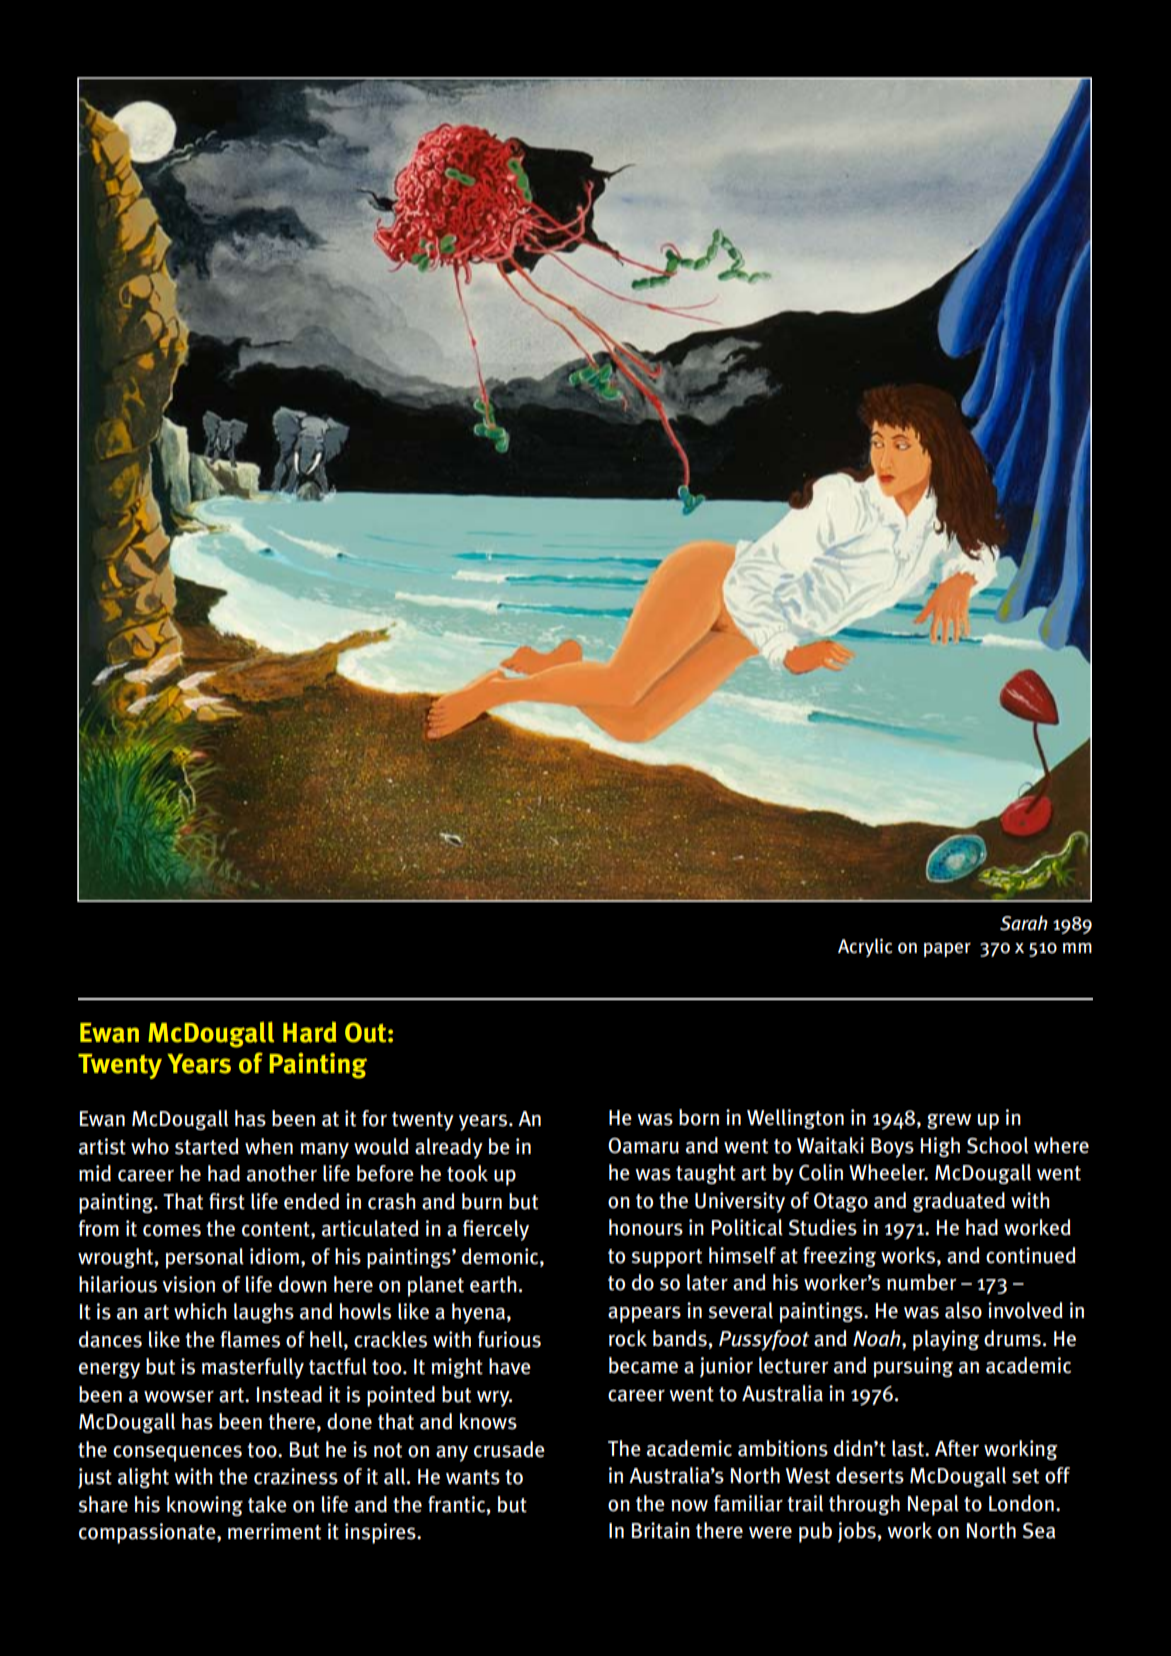 This screenshot has width=1171, height=1656. I want to click on Acrylic, so click(865, 947).
